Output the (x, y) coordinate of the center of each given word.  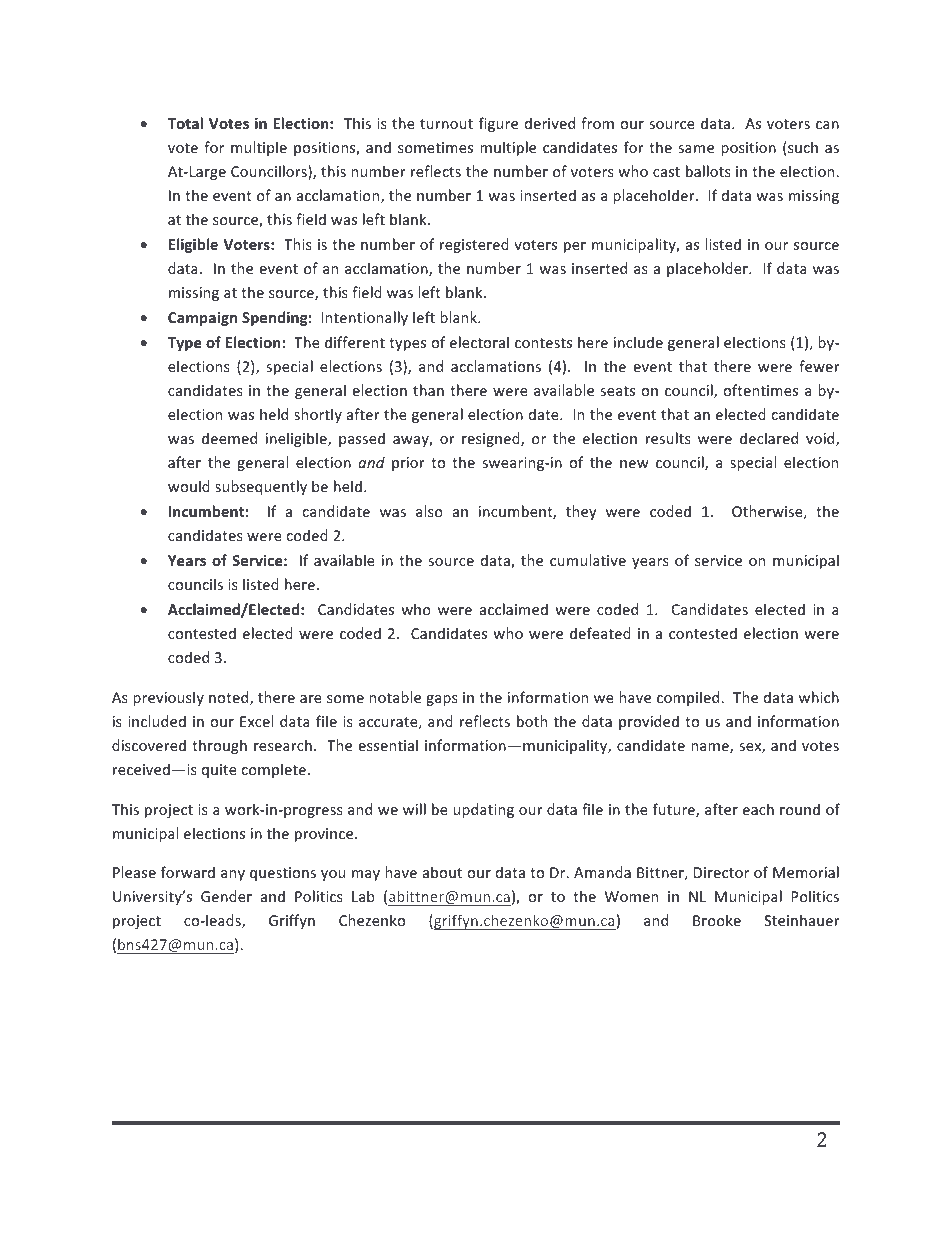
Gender (226, 896)
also (429, 511)
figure (498, 124)
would (189, 486)
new (634, 464)
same (696, 149)
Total (185, 123)
